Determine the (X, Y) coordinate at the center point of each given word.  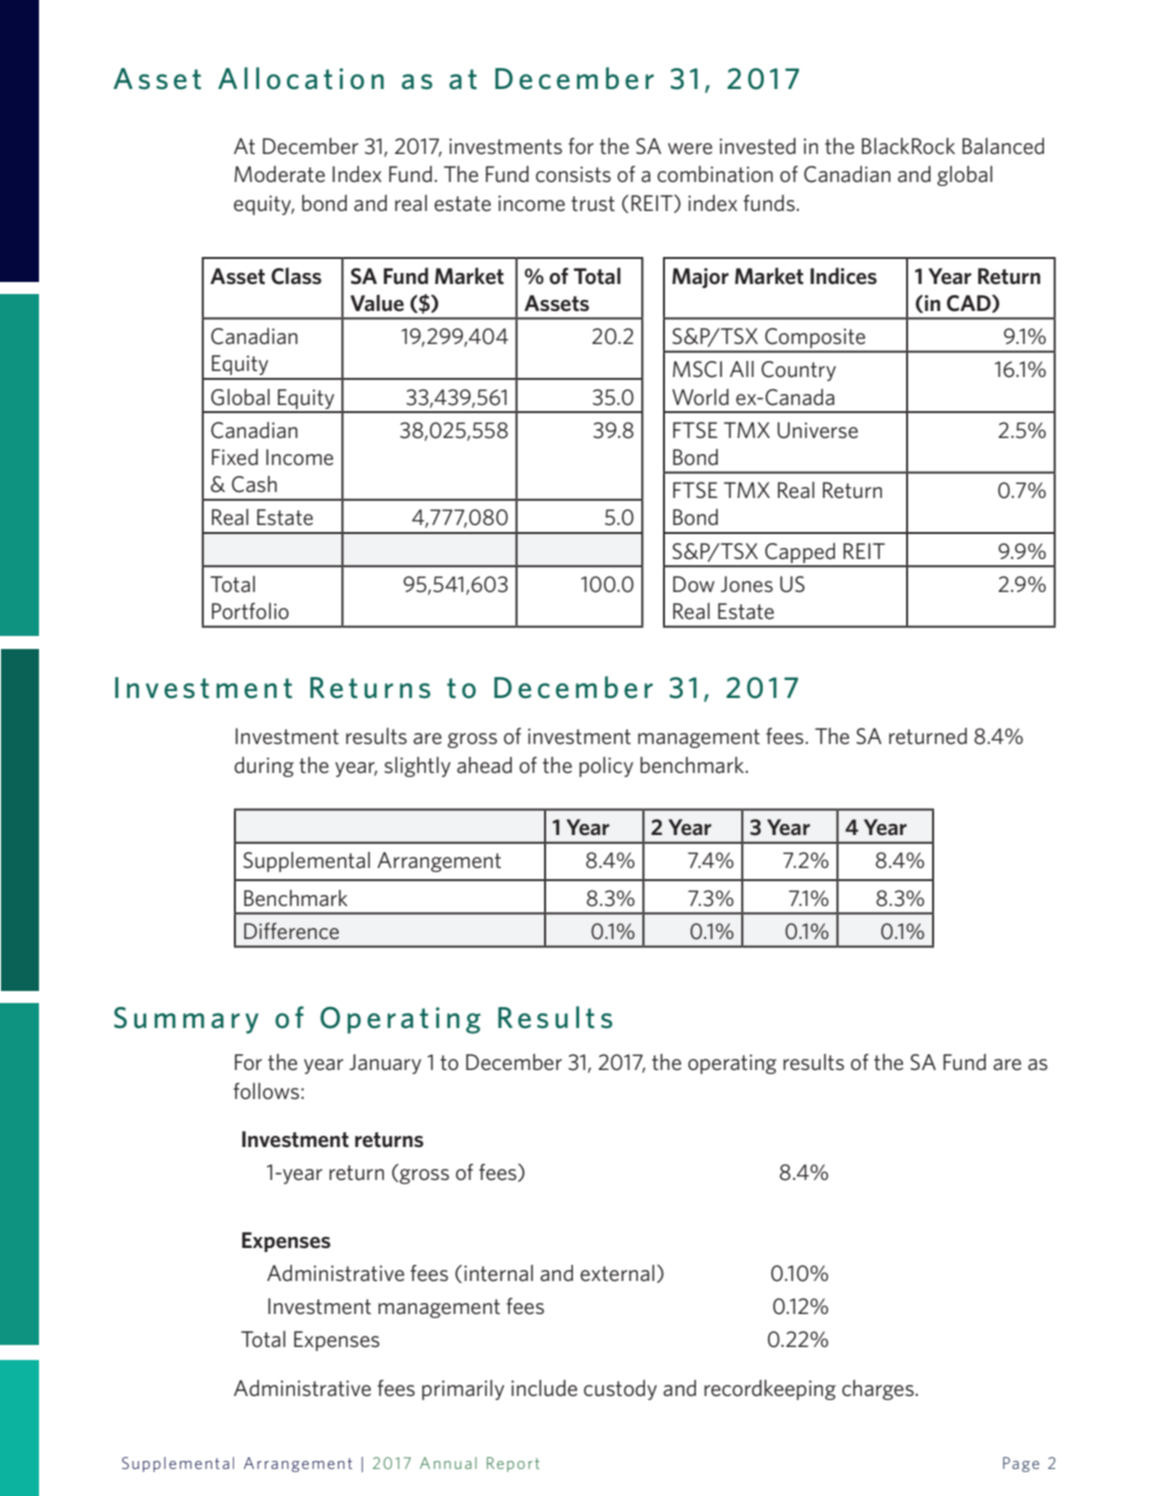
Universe (817, 430)
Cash (254, 484)
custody (620, 1390)
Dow (694, 584)
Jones (747, 584)
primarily (463, 1390)
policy (606, 767)
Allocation (301, 78)
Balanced (1003, 146)
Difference (291, 931)
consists (573, 174)
